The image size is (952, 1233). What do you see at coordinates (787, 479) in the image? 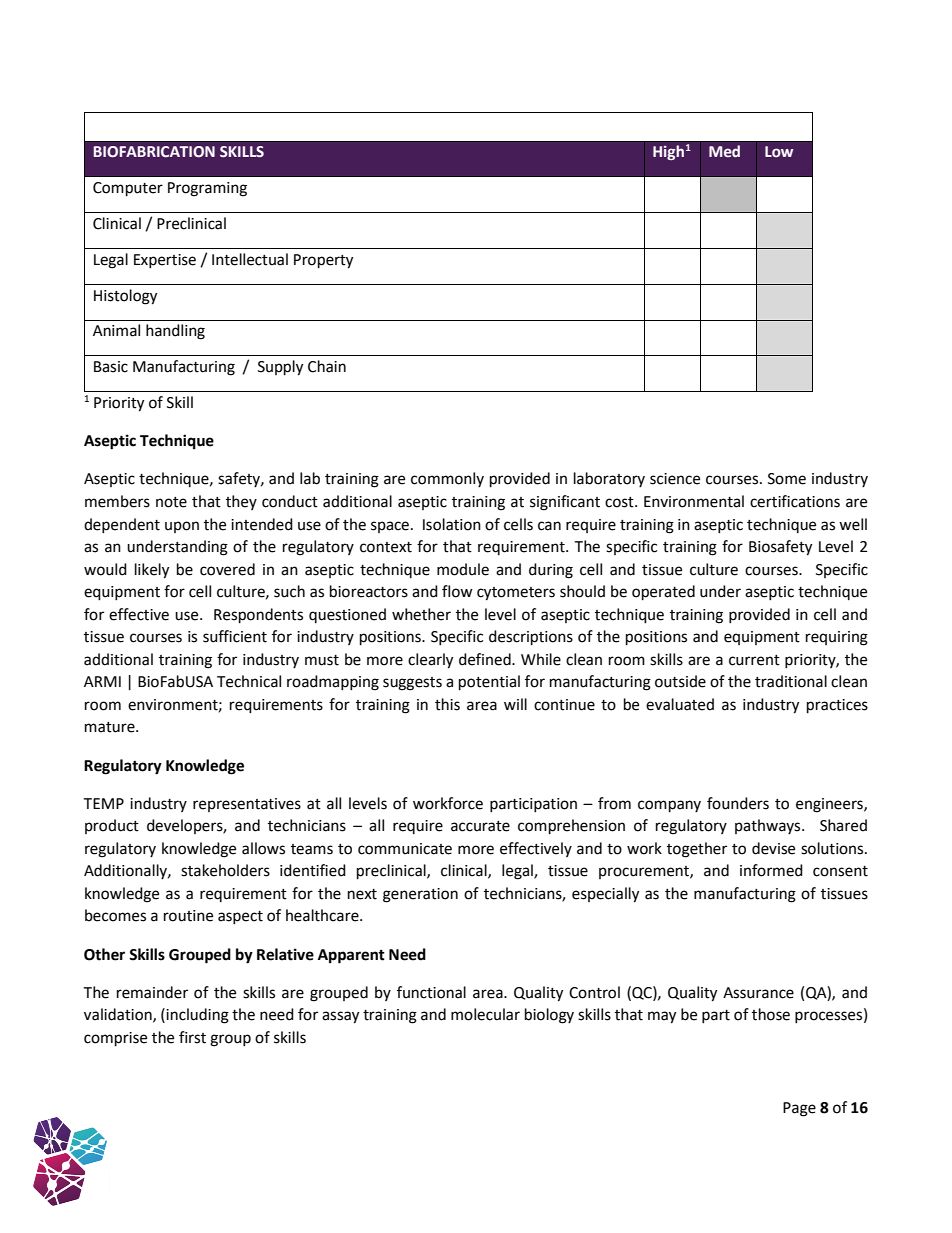
I see `Some` at bounding box center [787, 479].
